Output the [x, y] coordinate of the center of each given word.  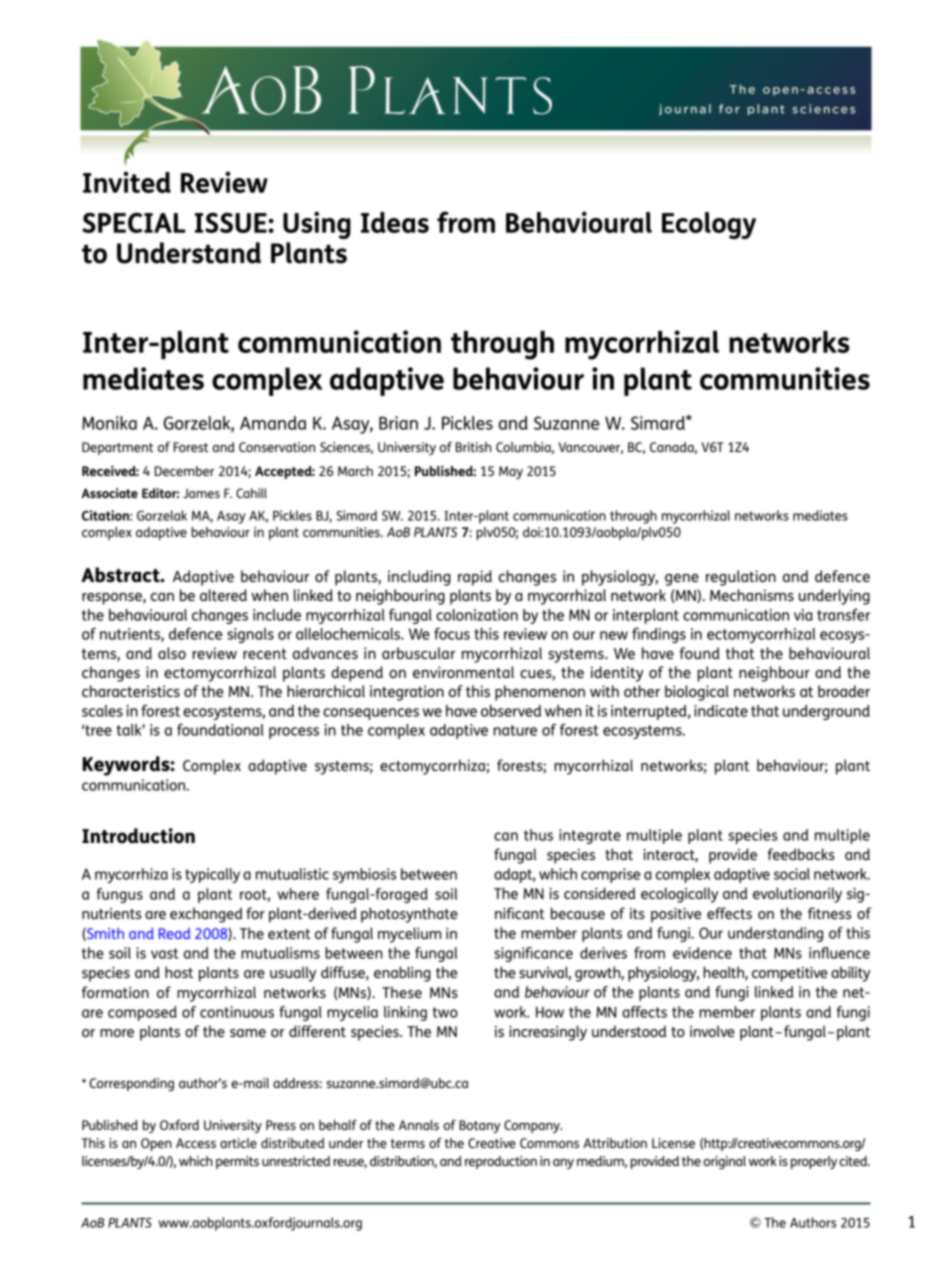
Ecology [709, 225]
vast [164, 953]
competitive [790, 974]
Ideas [395, 222]
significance [533, 954]
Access [196, 1143]
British [473, 447]
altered [223, 595]
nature [515, 730]
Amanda [273, 423]
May [511, 472]
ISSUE [232, 223]
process [294, 733]
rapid [475, 578]
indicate [721, 711]
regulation [741, 578]
